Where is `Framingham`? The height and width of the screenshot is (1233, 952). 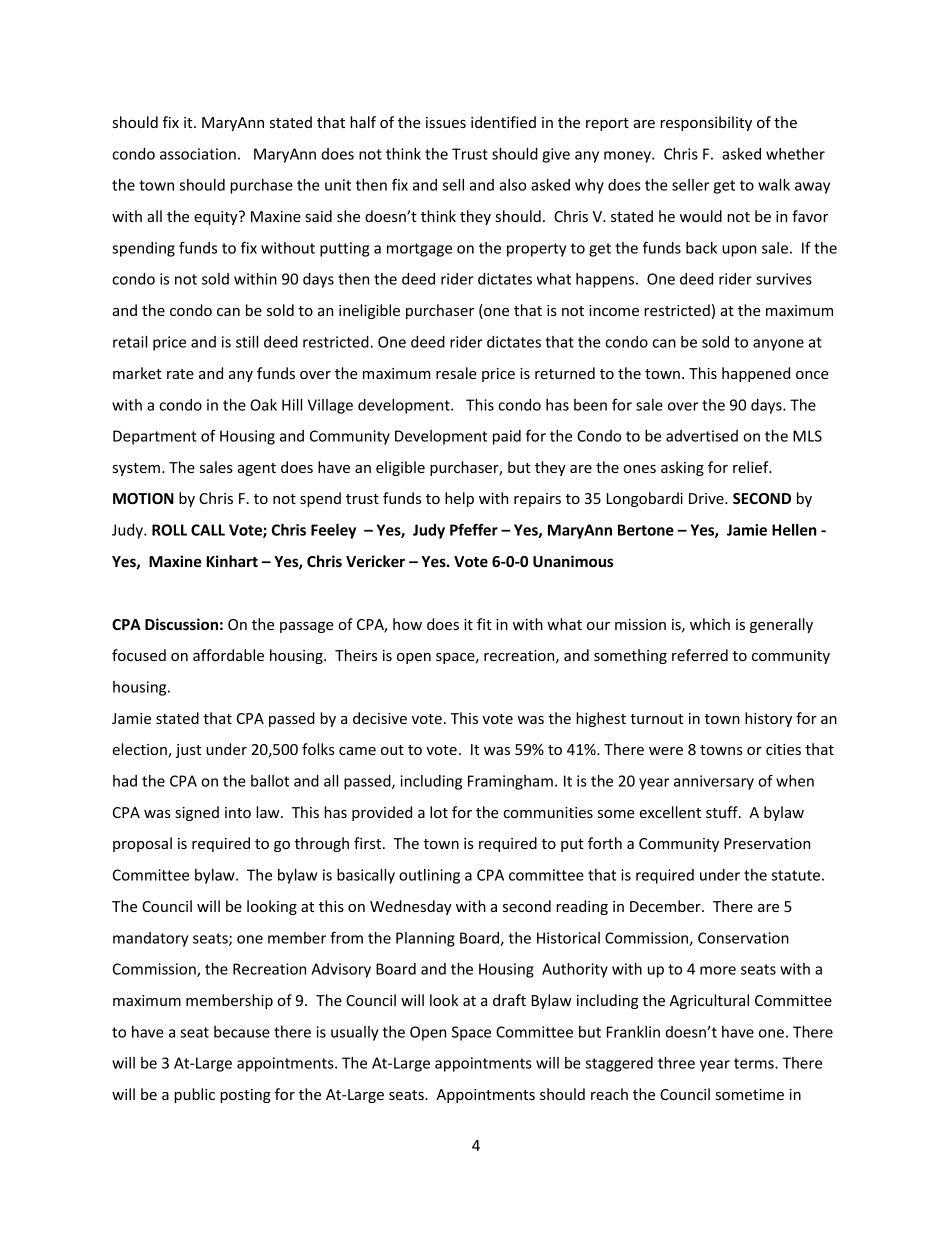 Framingham is located at coordinates (510, 782).
